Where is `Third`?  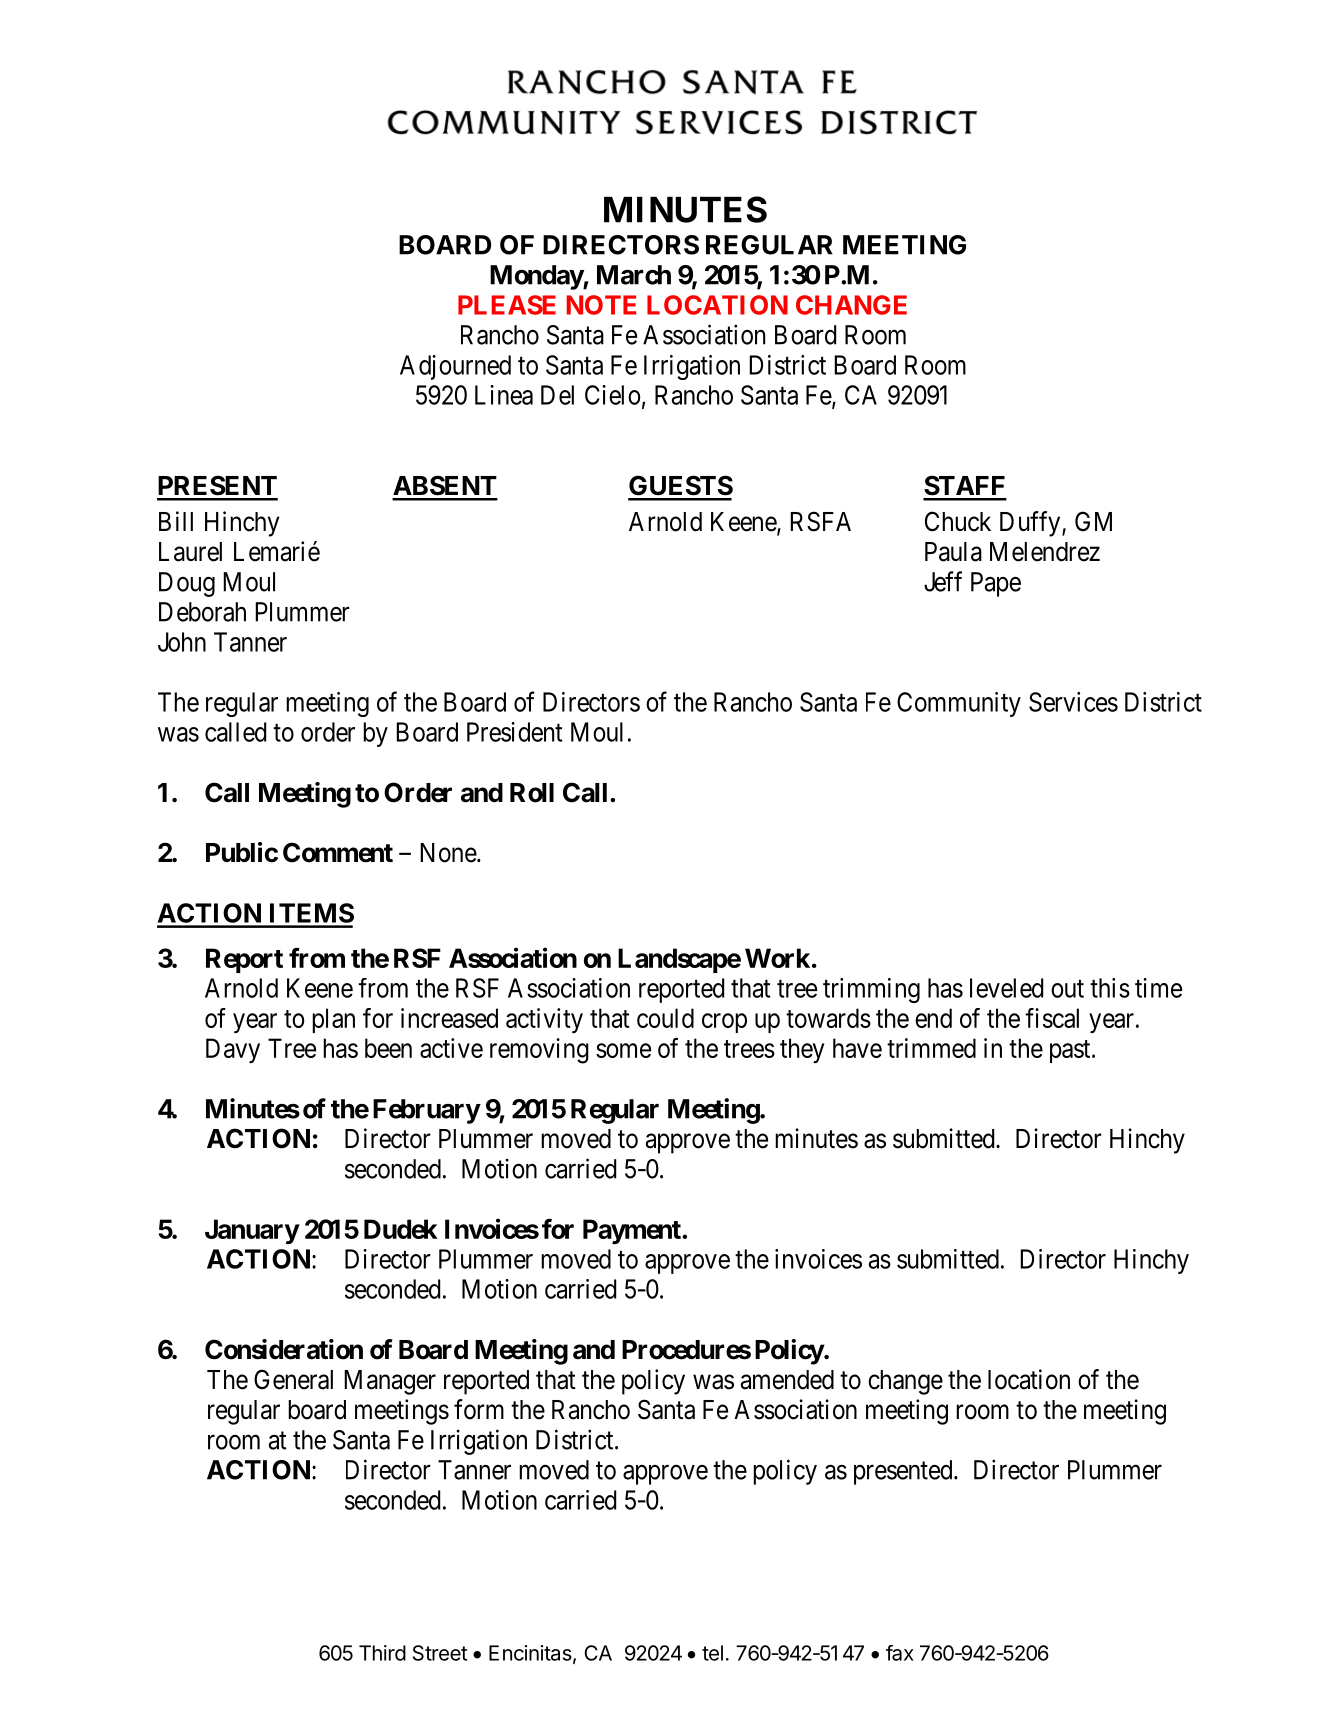 Third is located at coordinates (382, 1653).
